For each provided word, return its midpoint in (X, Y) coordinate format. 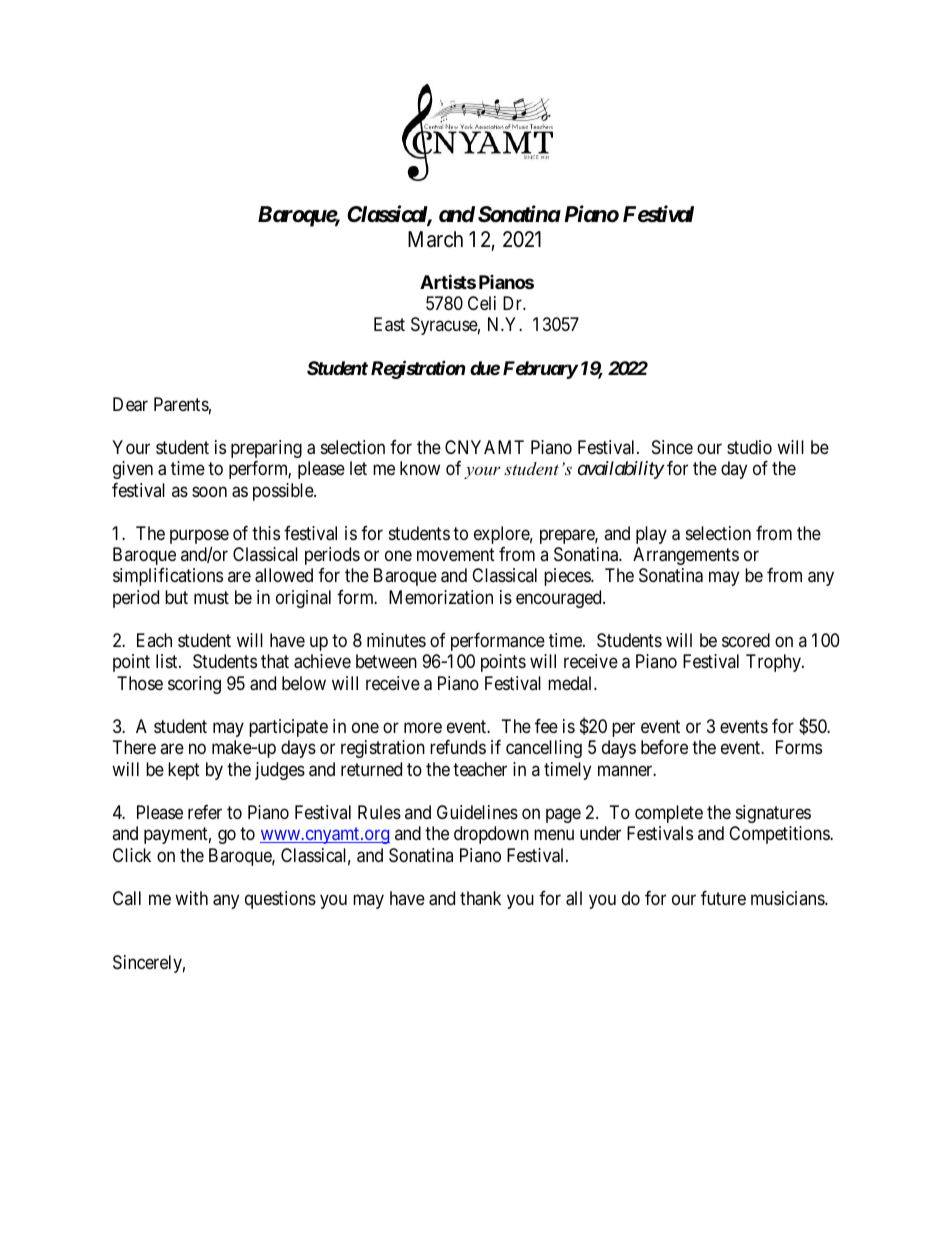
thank (480, 898)
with (191, 898)
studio (749, 447)
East (389, 324)
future (723, 898)
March (435, 239)
